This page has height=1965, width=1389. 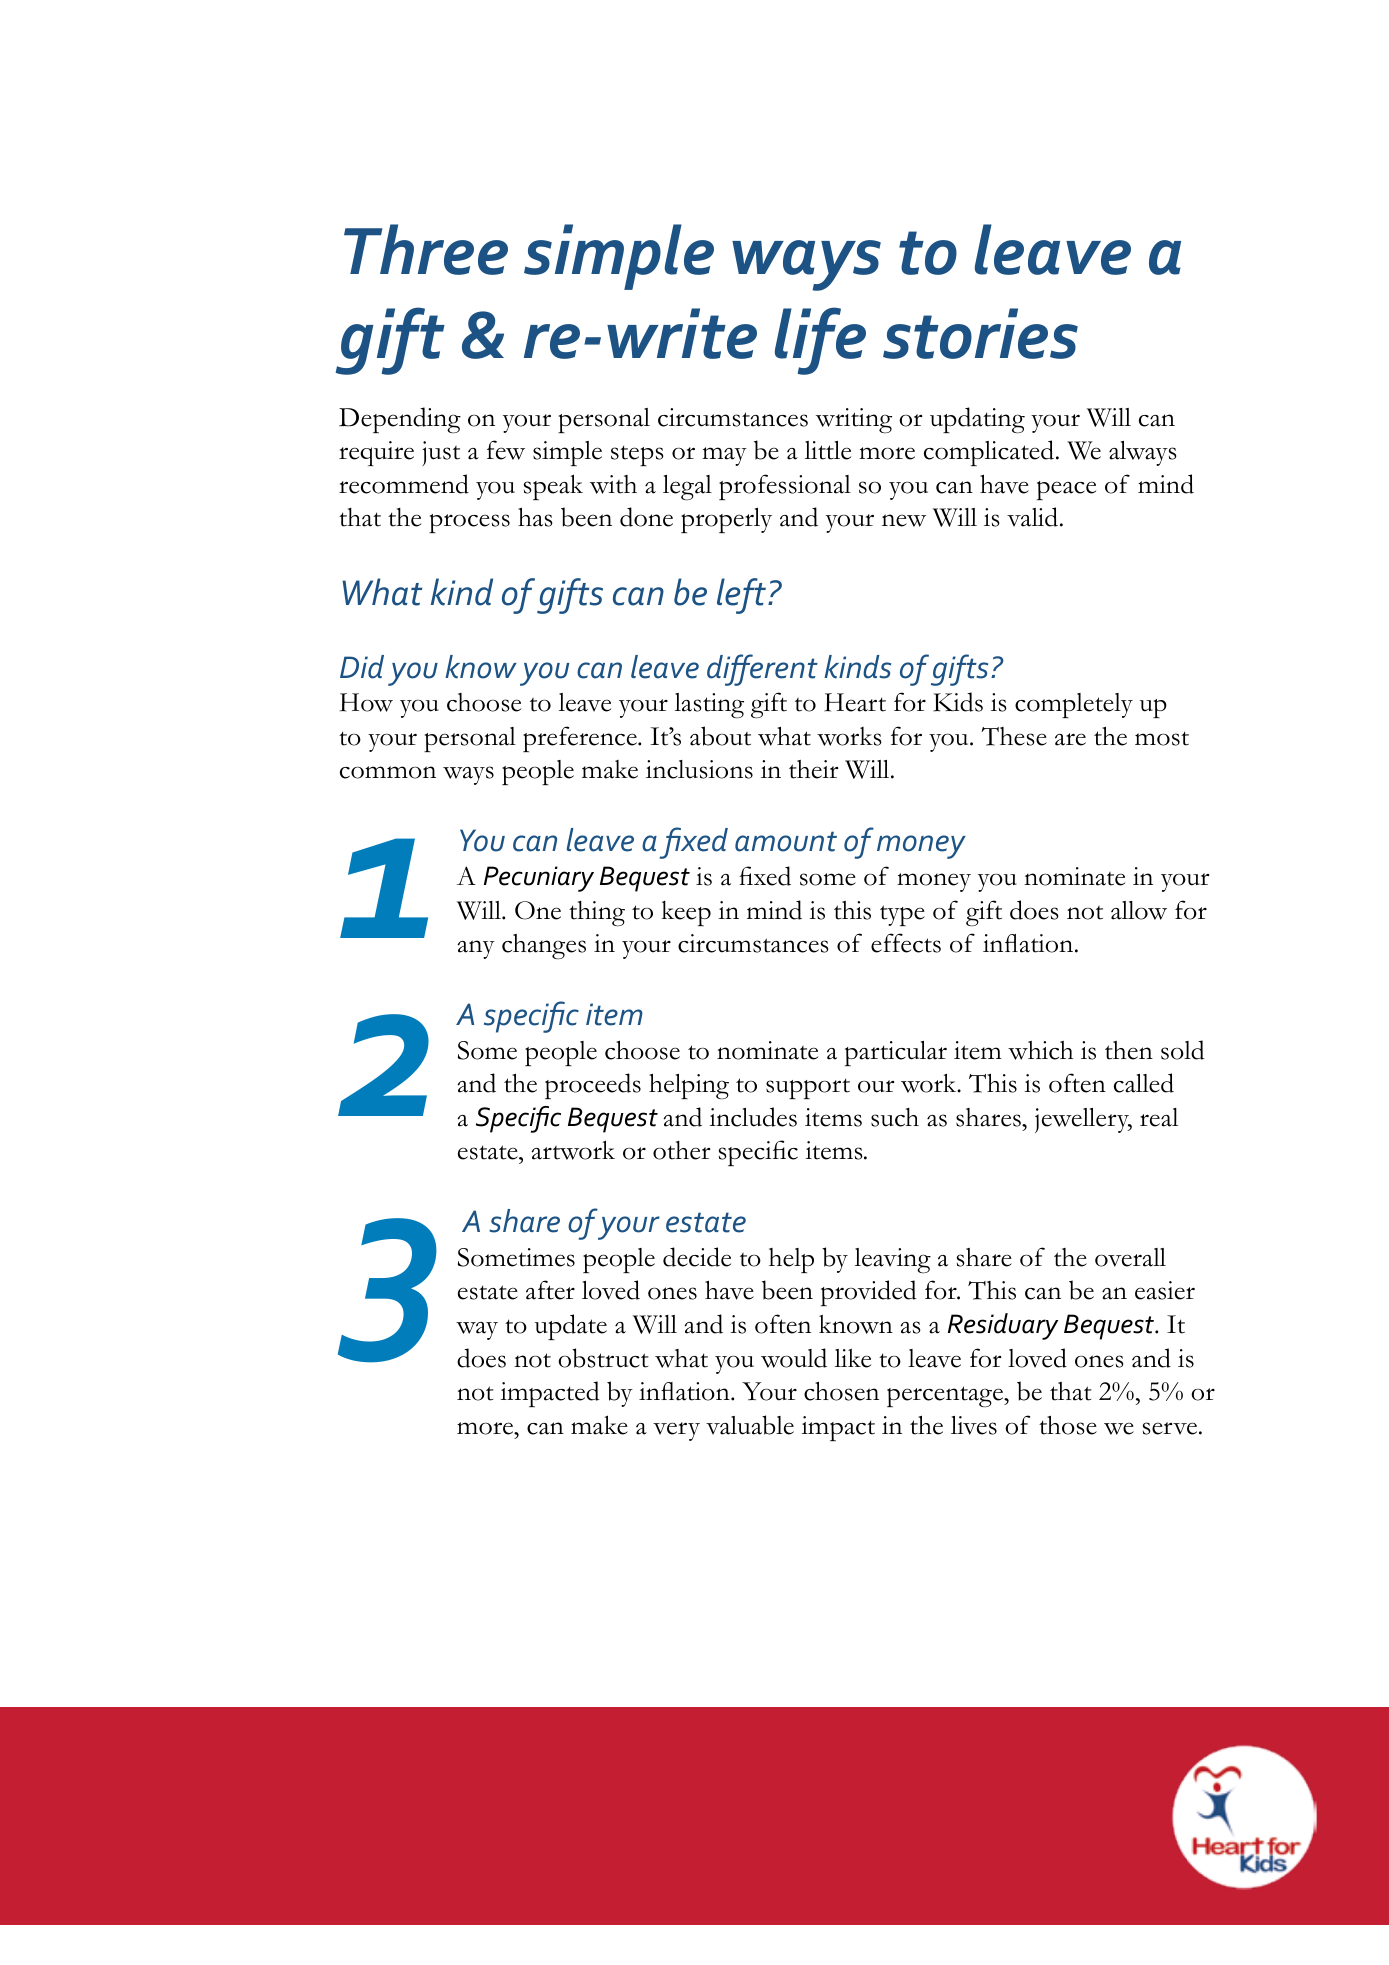 What do you see at coordinates (476, 949) in the page?
I see `any` at bounding box center [476, 949].
